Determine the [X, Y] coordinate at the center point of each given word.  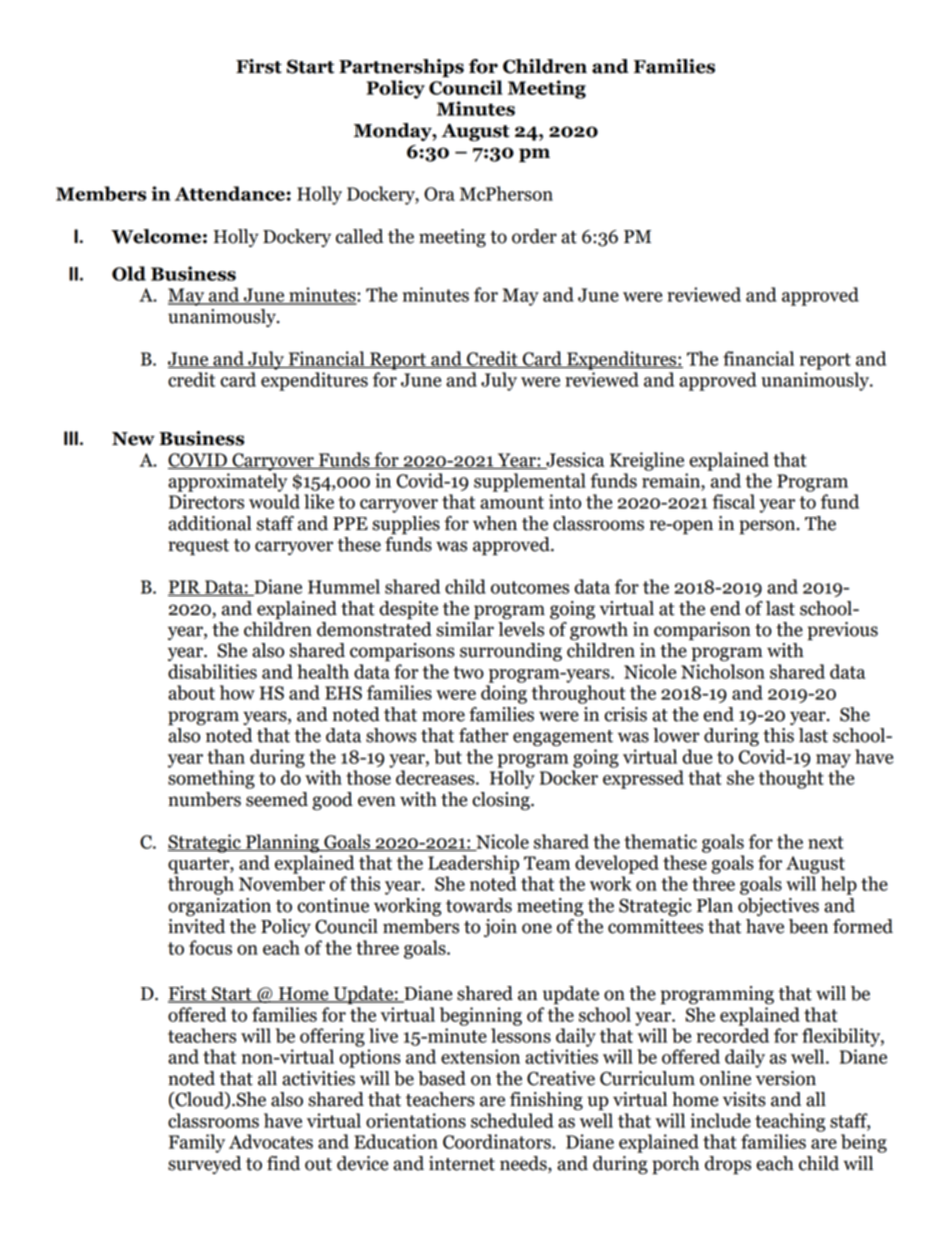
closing [502, 801]
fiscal [733, 501]
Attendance [231, 193]
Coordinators [498, 1141]
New [133, 439]
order [534, 236]
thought [791, 779]
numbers [204, 799]
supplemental [530, 482]
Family [197, 1143]
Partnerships [401, 68]
